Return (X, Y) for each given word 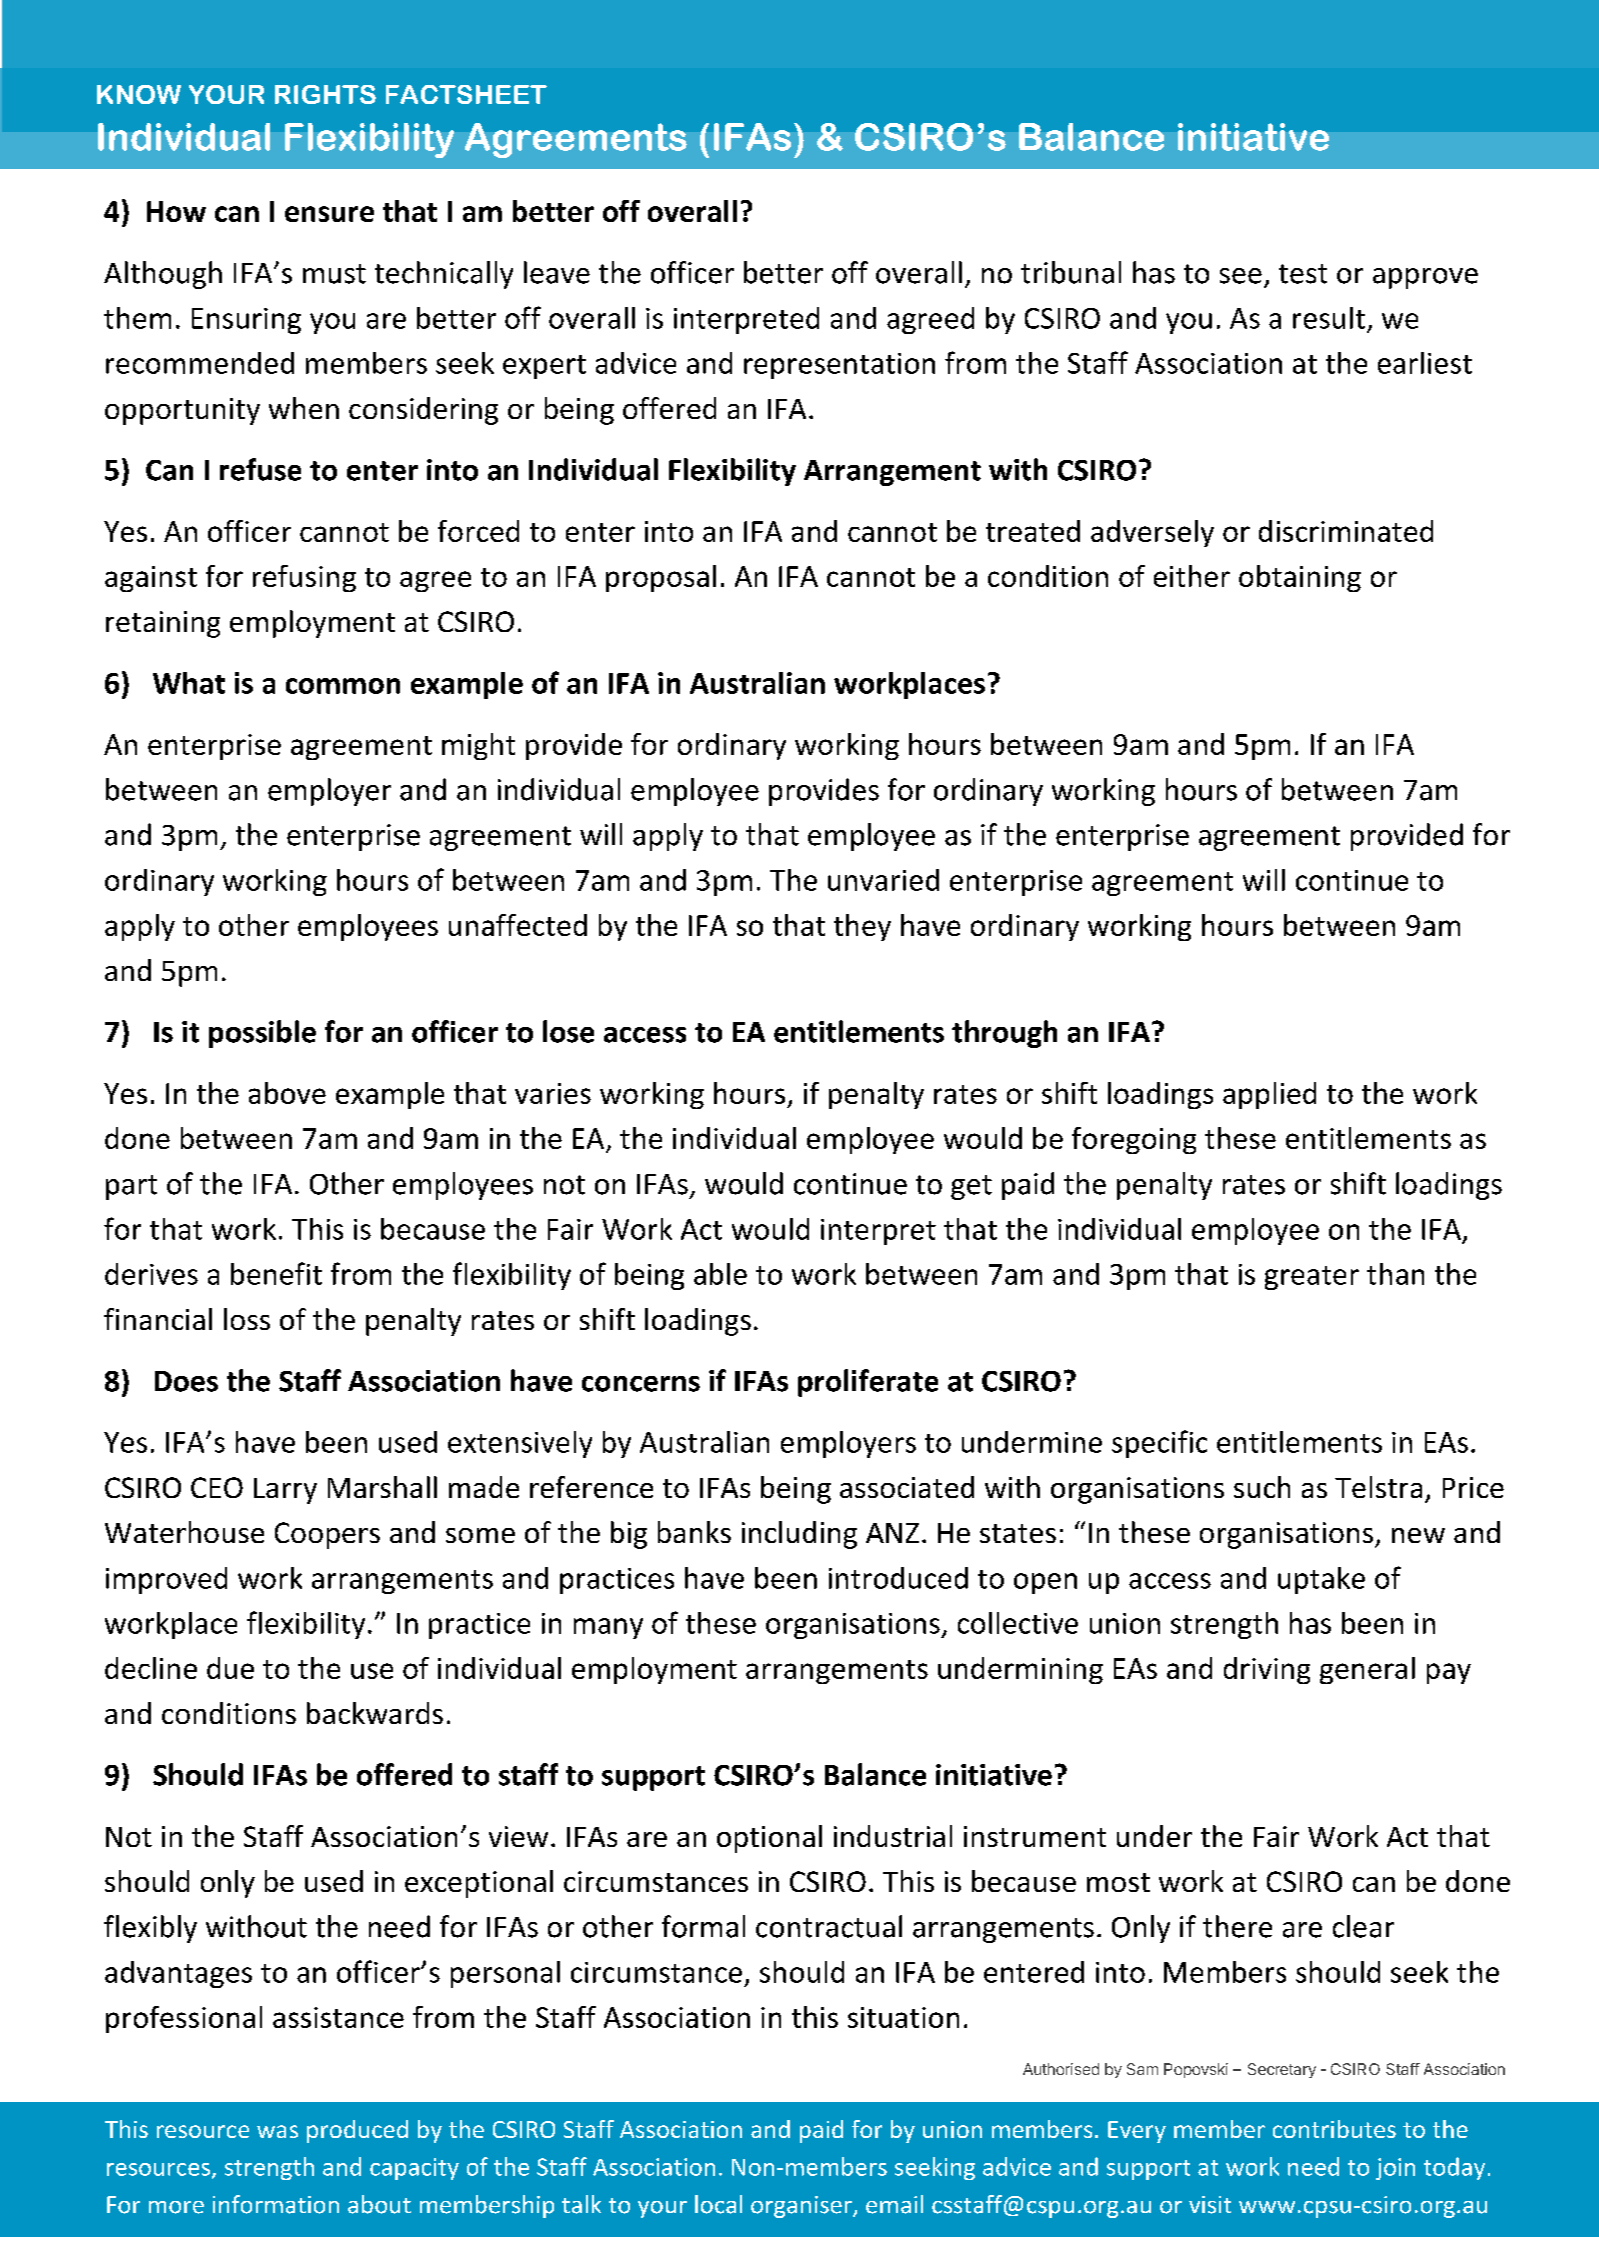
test (1303, 274)
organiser (802, 2207)
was (277, 2131)
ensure (329, 214)
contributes (1334, 2129)
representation (839, 366)
